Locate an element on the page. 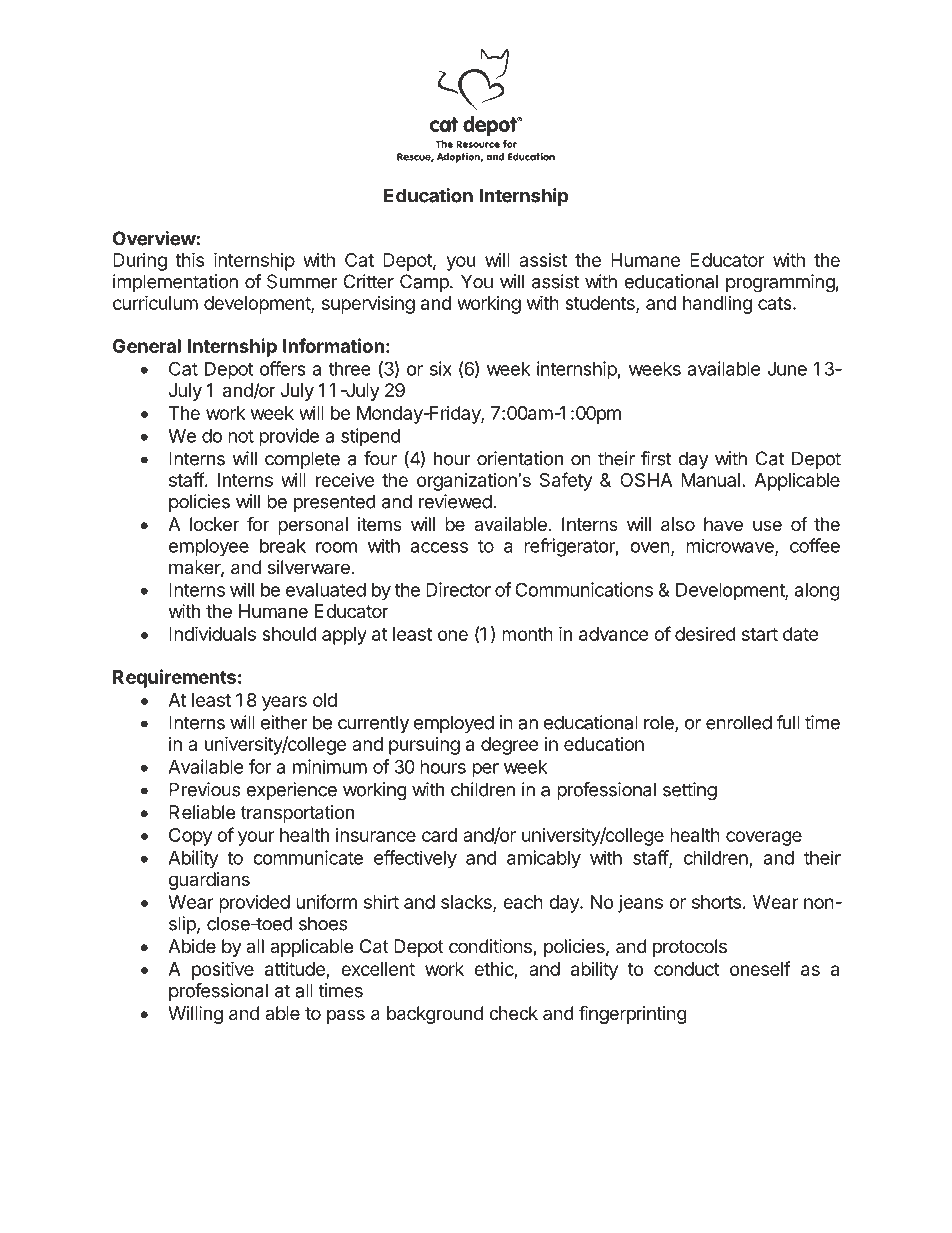  locker is located at coordinates (214, 524).
